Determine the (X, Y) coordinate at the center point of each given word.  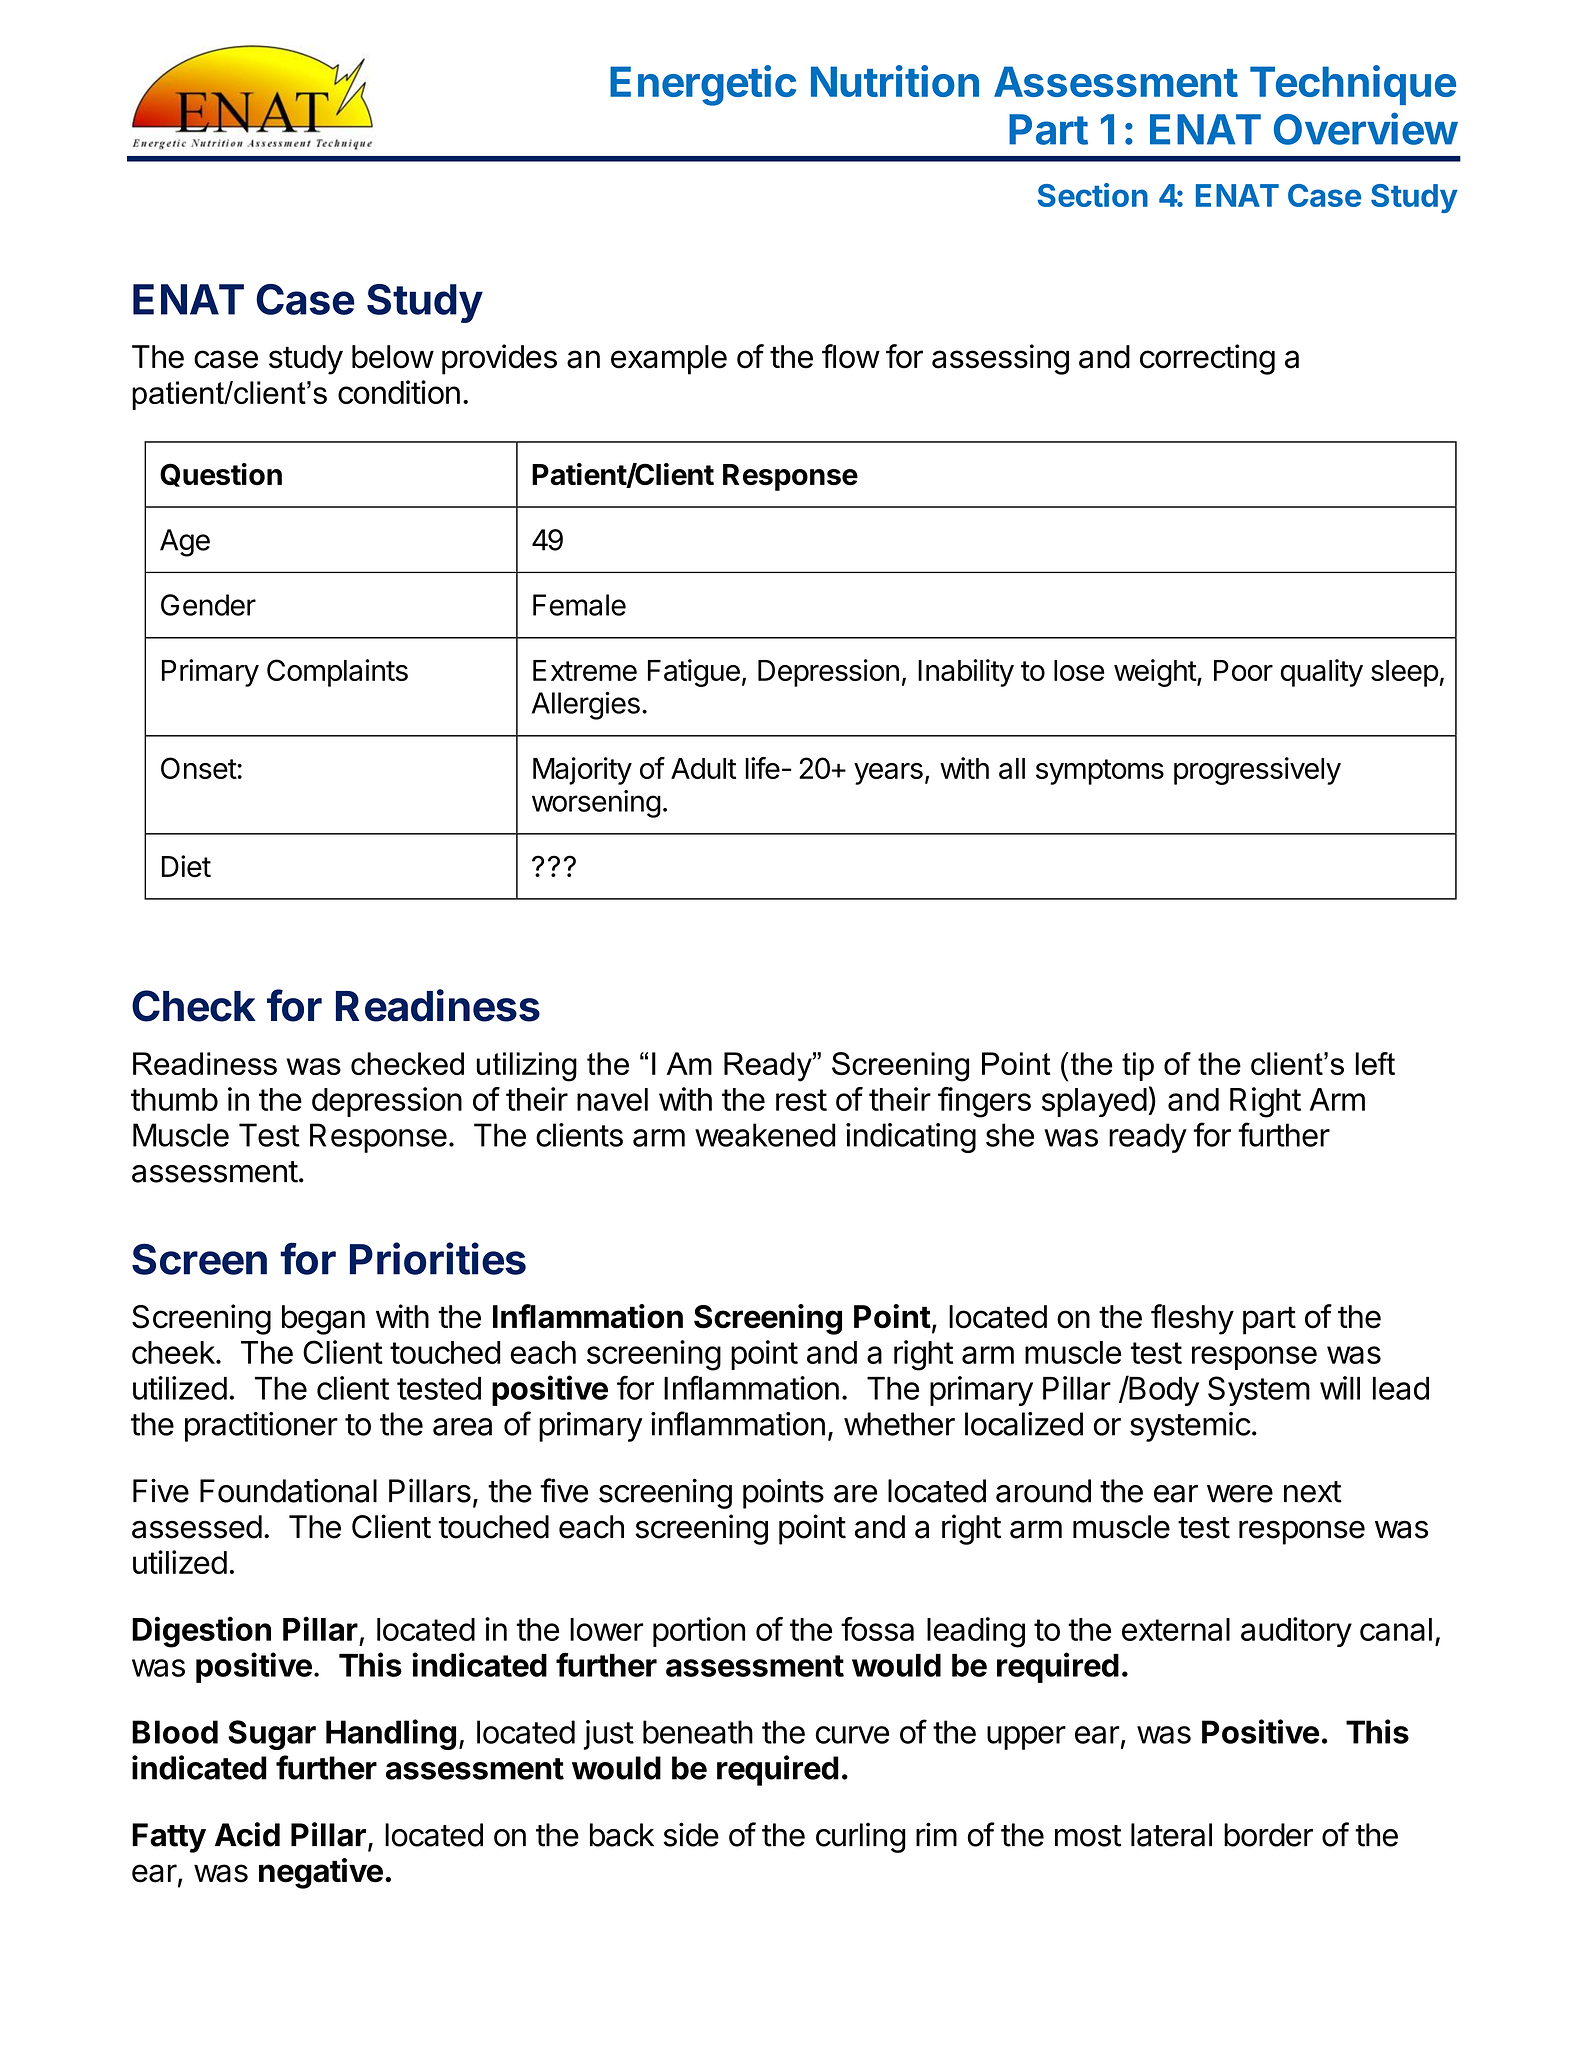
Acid (247, 1834)
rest (801, 1100)
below (393, 357)
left (1375, 1063)
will (1340, 1388)
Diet (186, 866)
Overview (1366, 128)
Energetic (703, 85)
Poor (1243, 670)
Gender (208, 605)
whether (899, 1424)
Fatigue (694, 673)
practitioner (261, 1427)
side (691, 1834)
